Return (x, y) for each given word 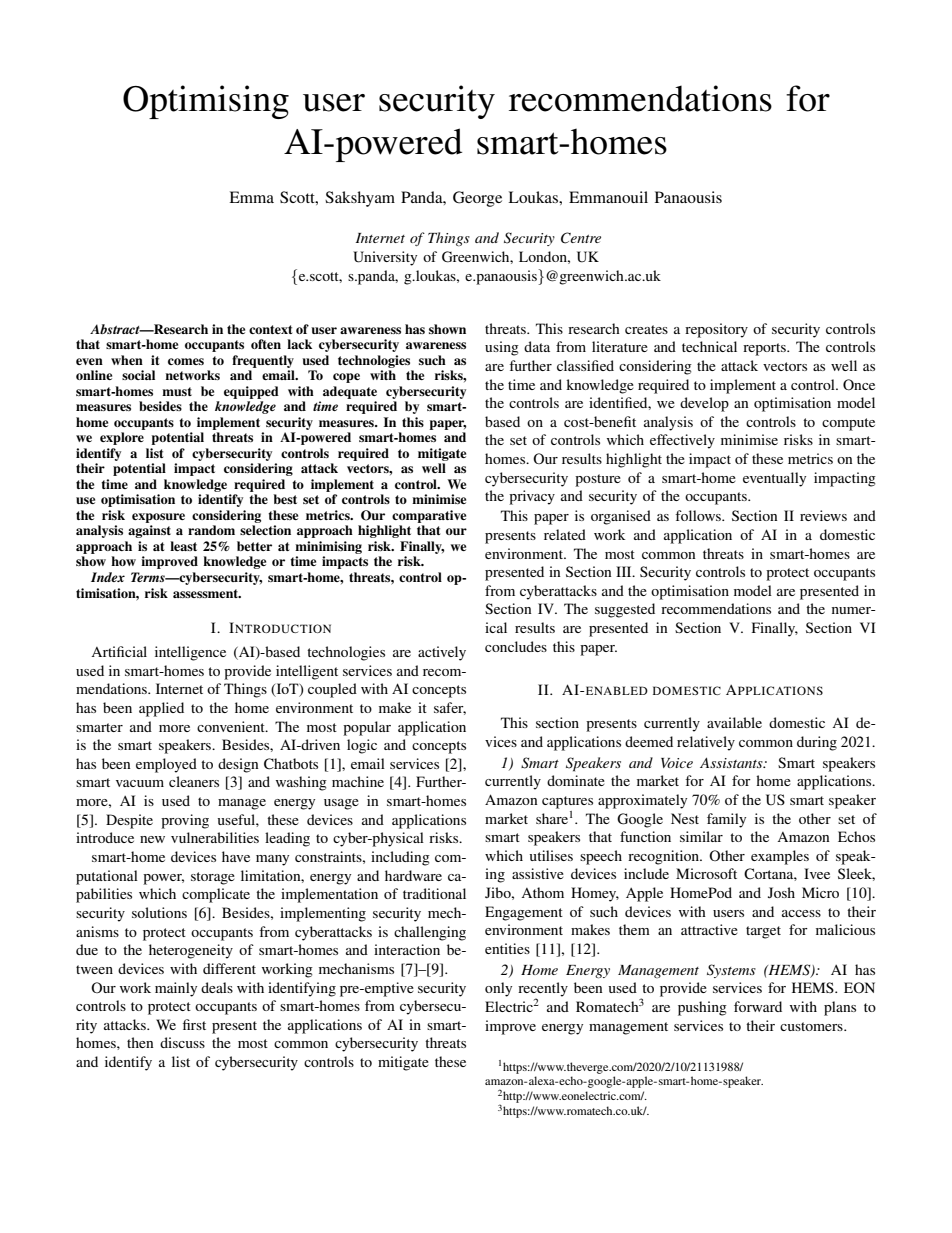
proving (185, 821)
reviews (823, 515)
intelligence (190, 653)
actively (442, 653)
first (194, 1024)
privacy (532, 497)
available (734, 722)
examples (780, 857)
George (477, 199)
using (502, 348)
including (400, 858)
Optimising (206, 102)
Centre (581, 238)
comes (186, 361)
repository (716, 330)
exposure (158, 518)
